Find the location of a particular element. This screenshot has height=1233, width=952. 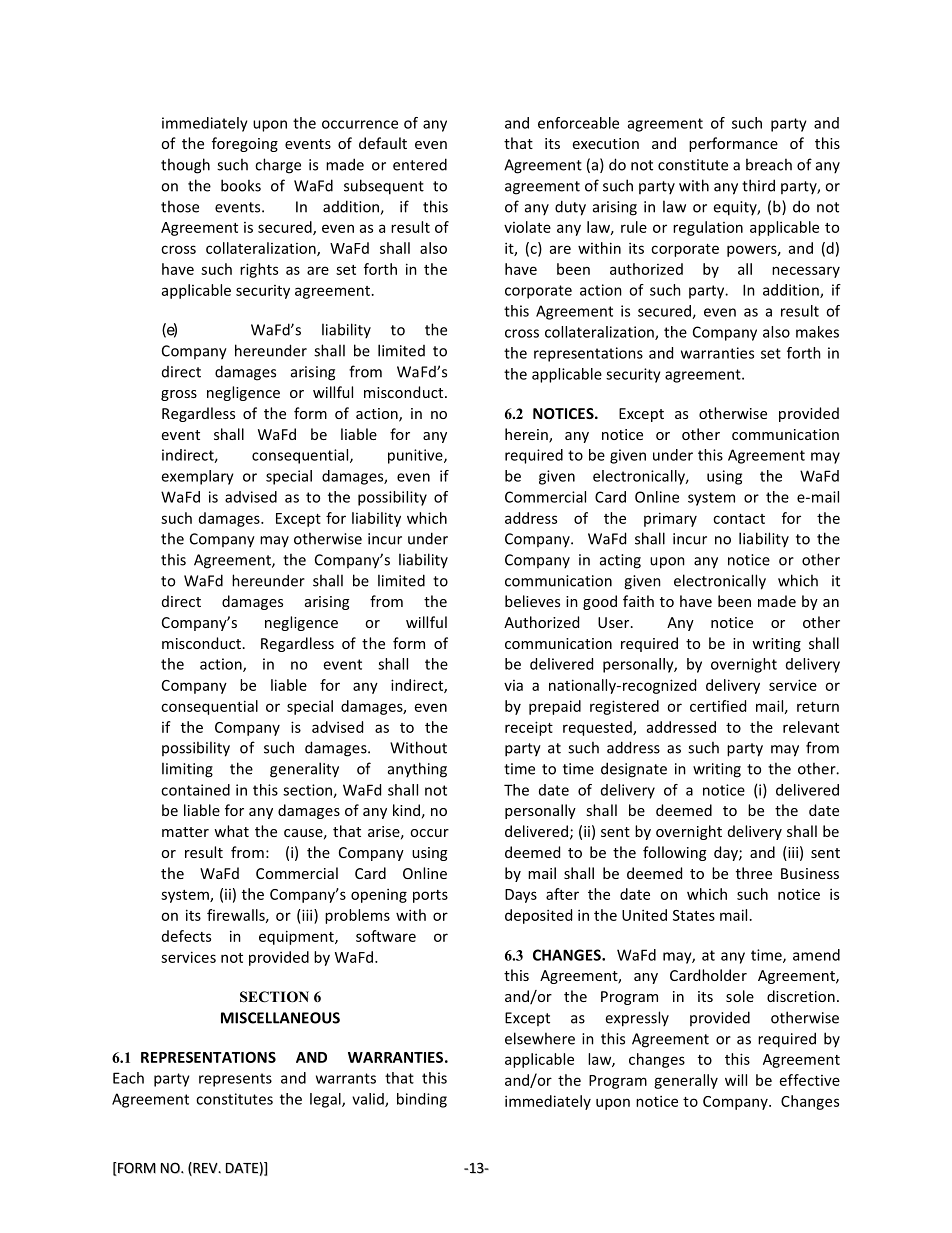

makes is located at coordinates (817, 332).
